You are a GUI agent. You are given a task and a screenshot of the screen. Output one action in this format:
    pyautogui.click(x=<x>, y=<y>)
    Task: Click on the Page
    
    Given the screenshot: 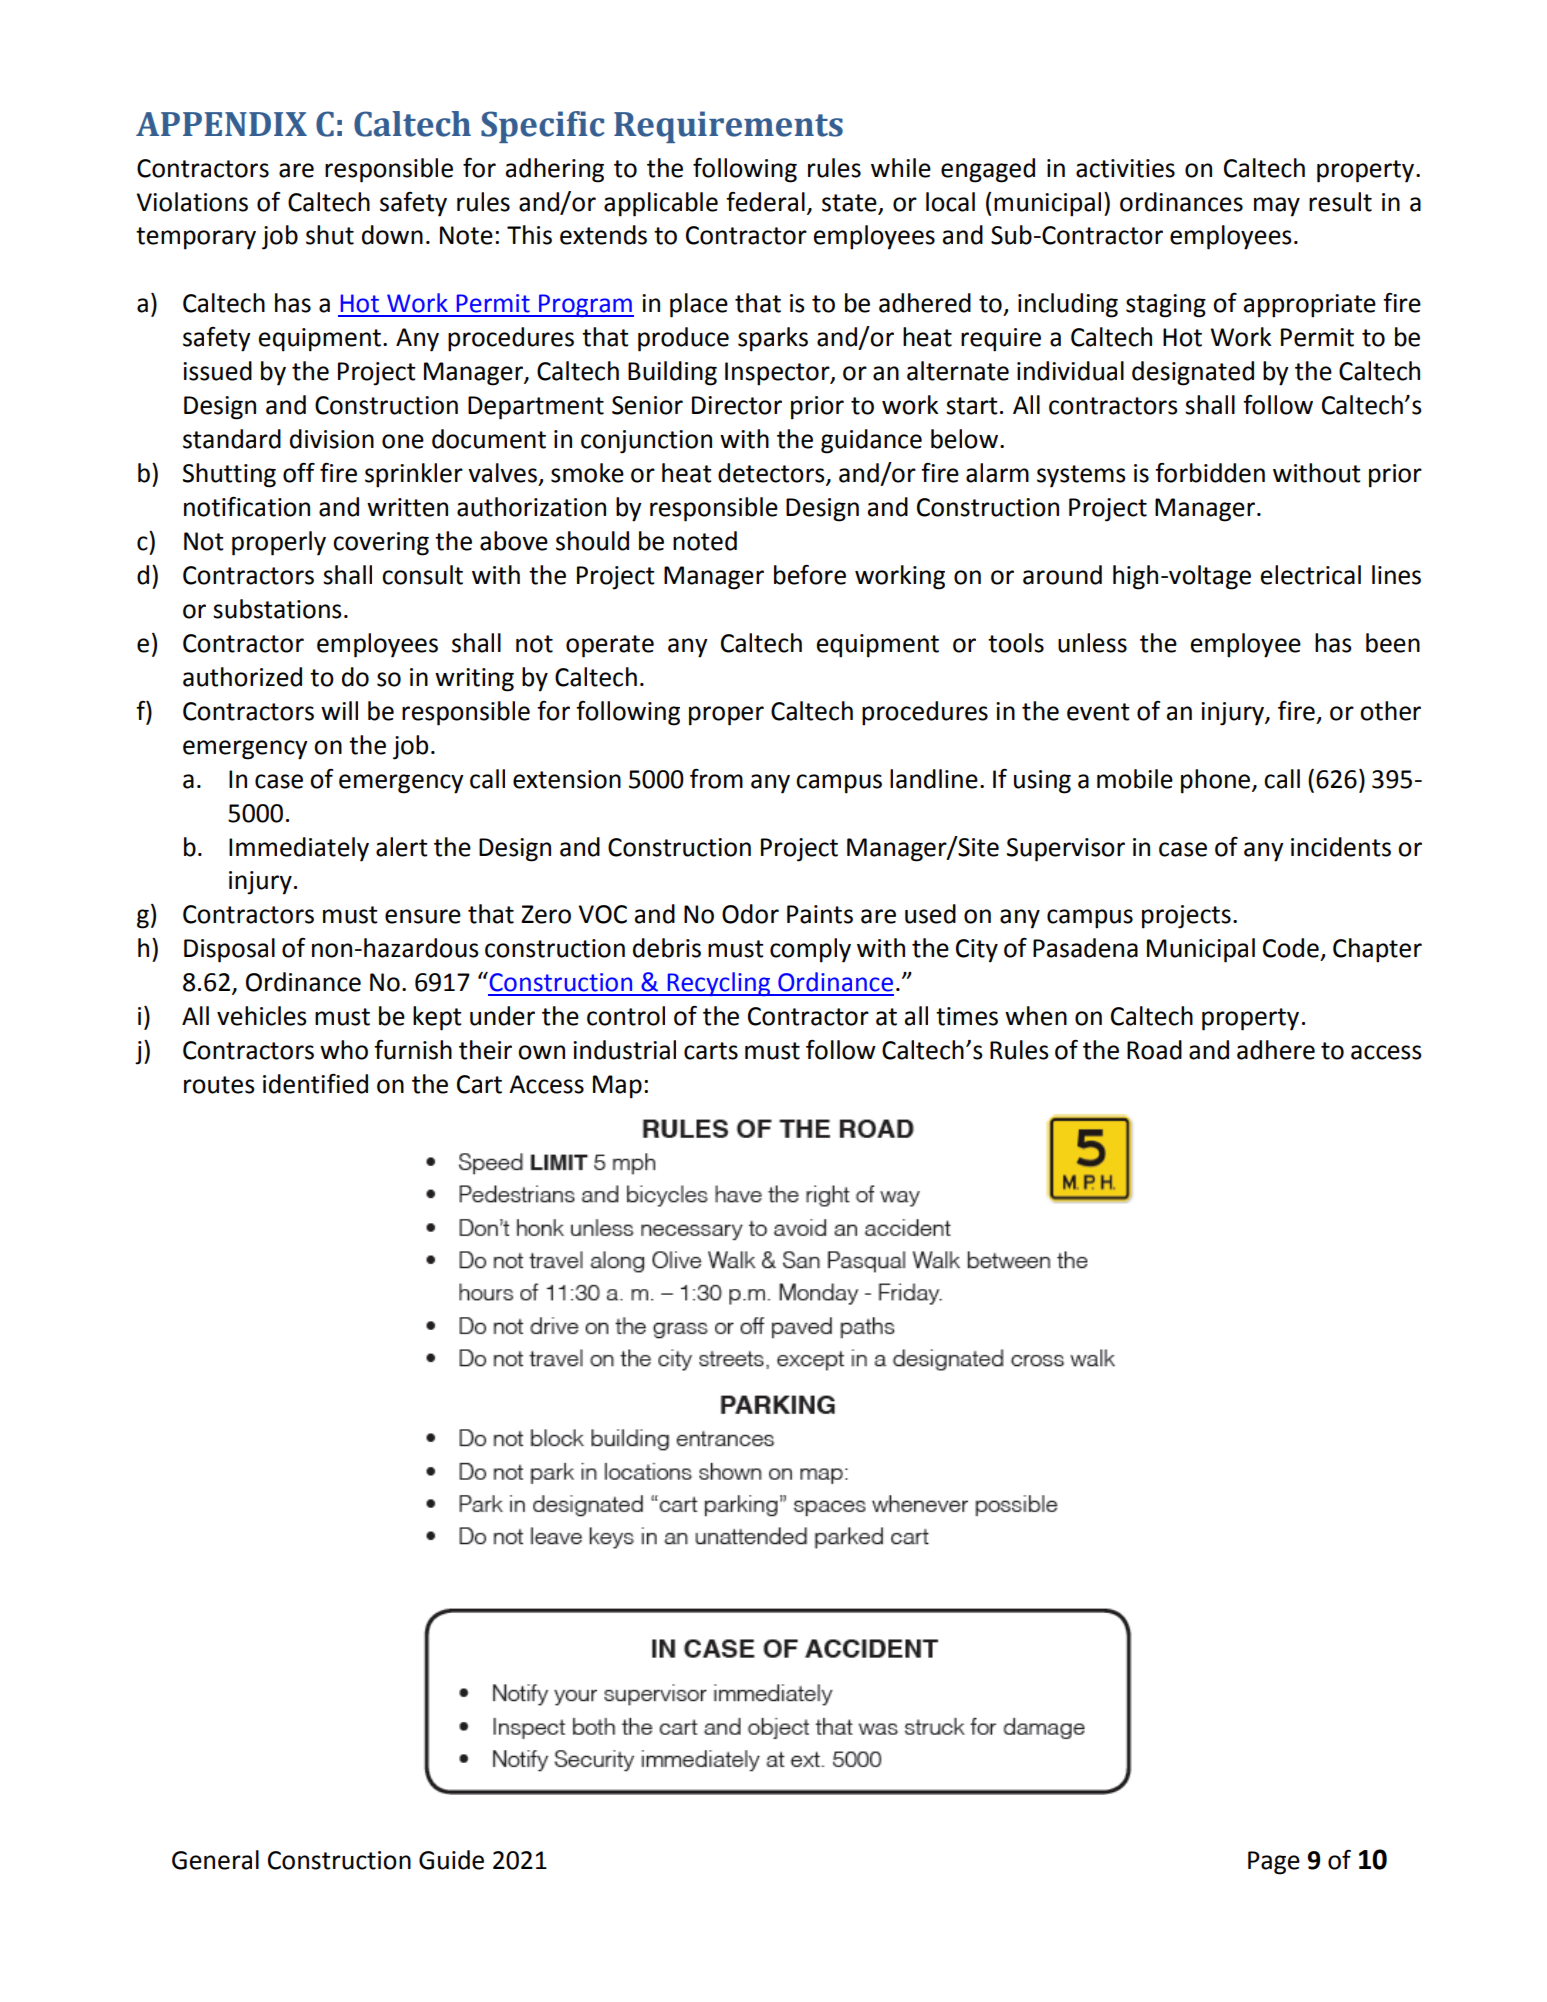 What is the action you would take?
    pyautogui.click(x=1274, y=1863)
